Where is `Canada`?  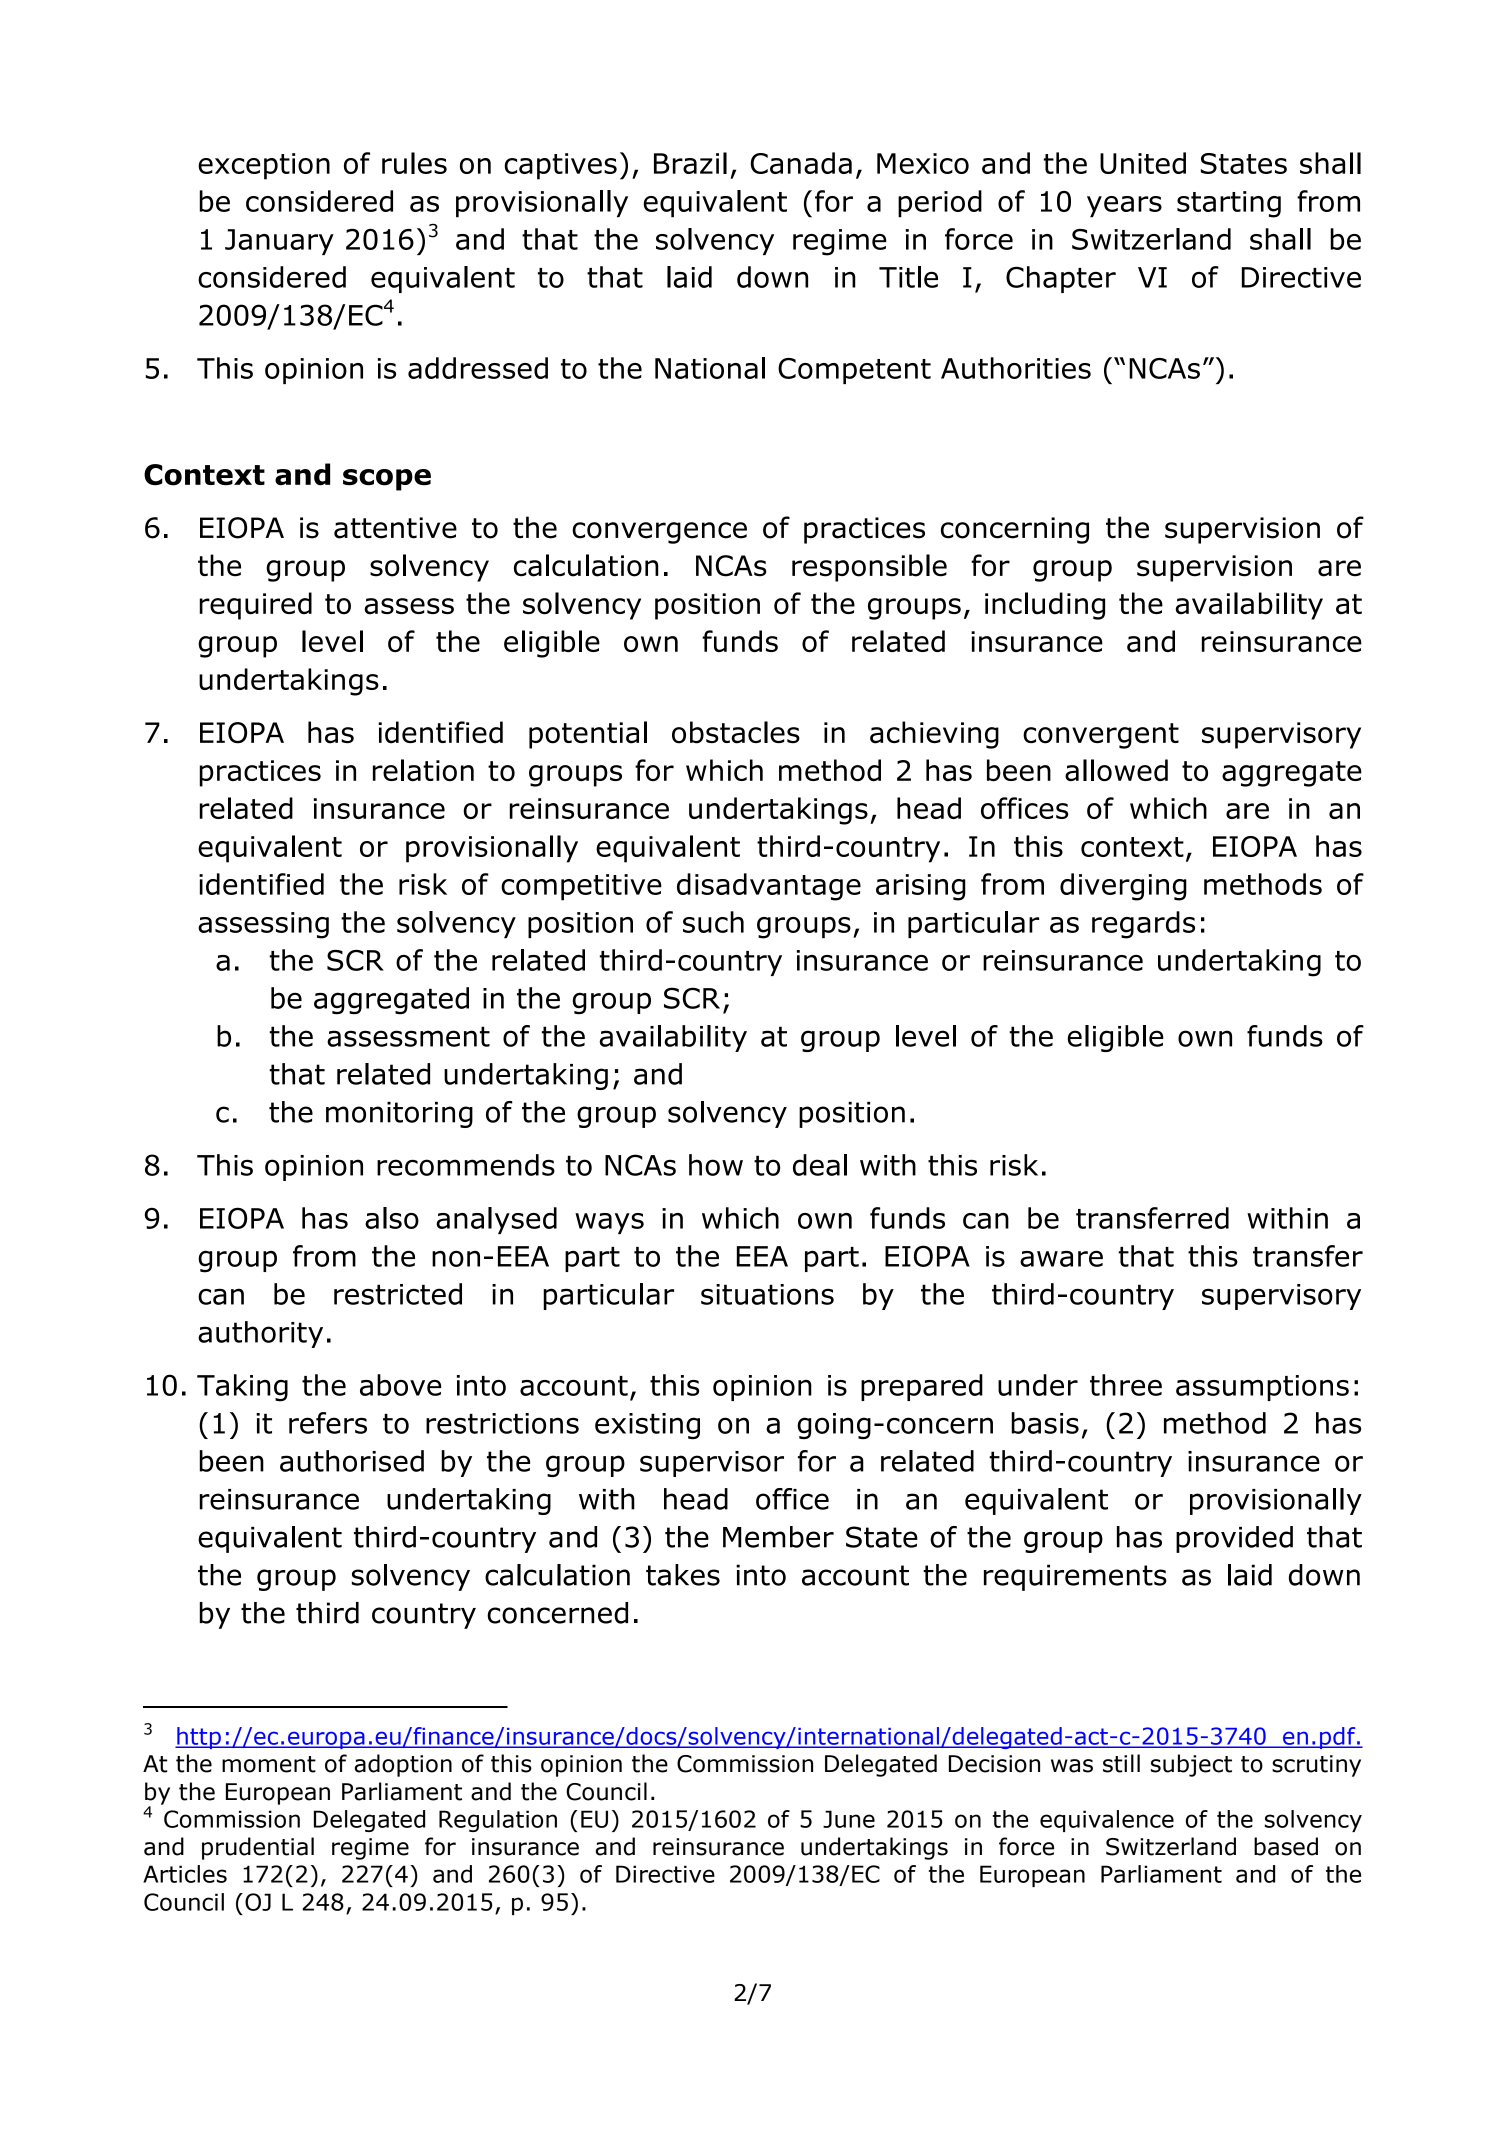 Canada is located at coordinates (801, 163).
